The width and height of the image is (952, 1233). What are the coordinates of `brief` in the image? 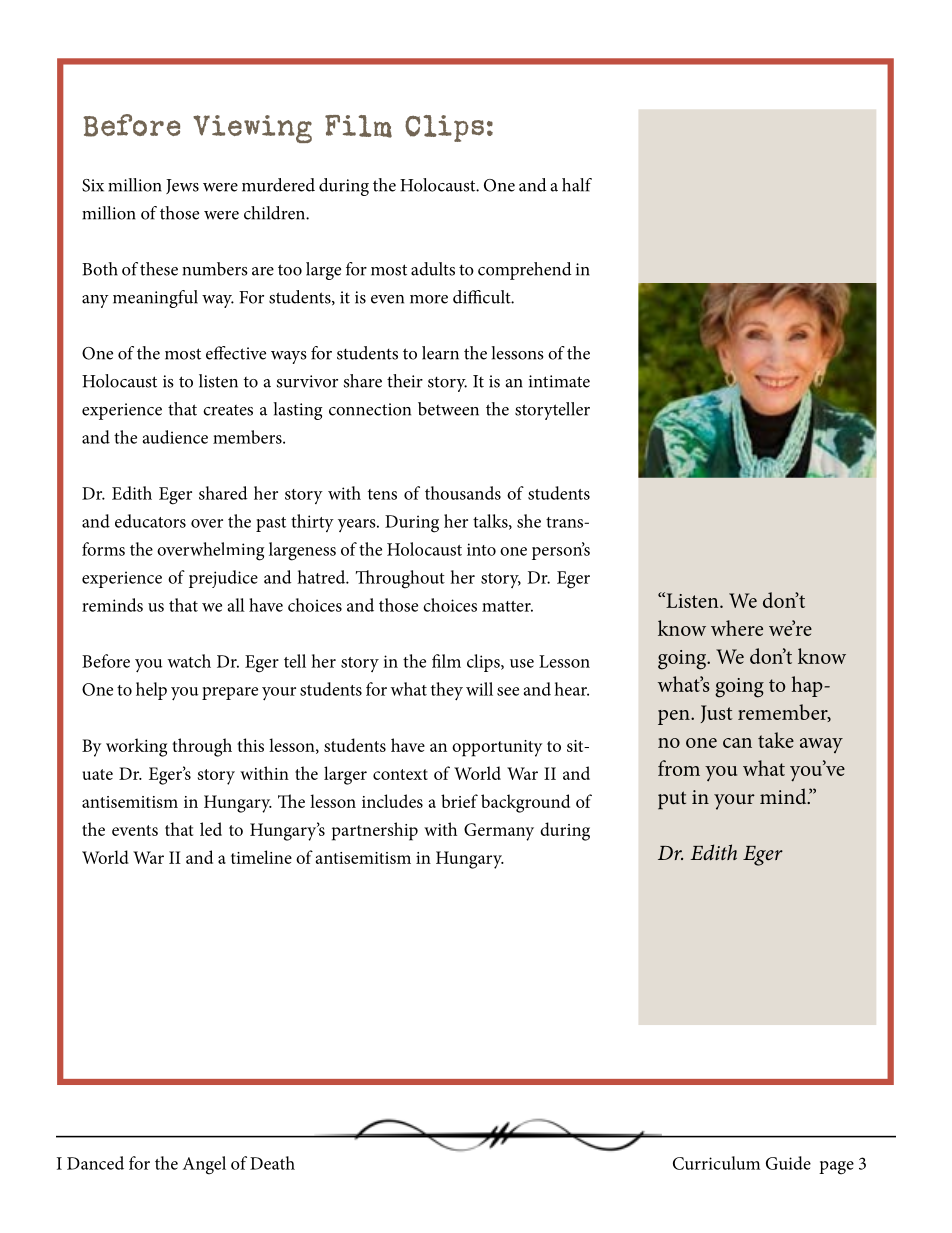 It's located at (459, 801).
